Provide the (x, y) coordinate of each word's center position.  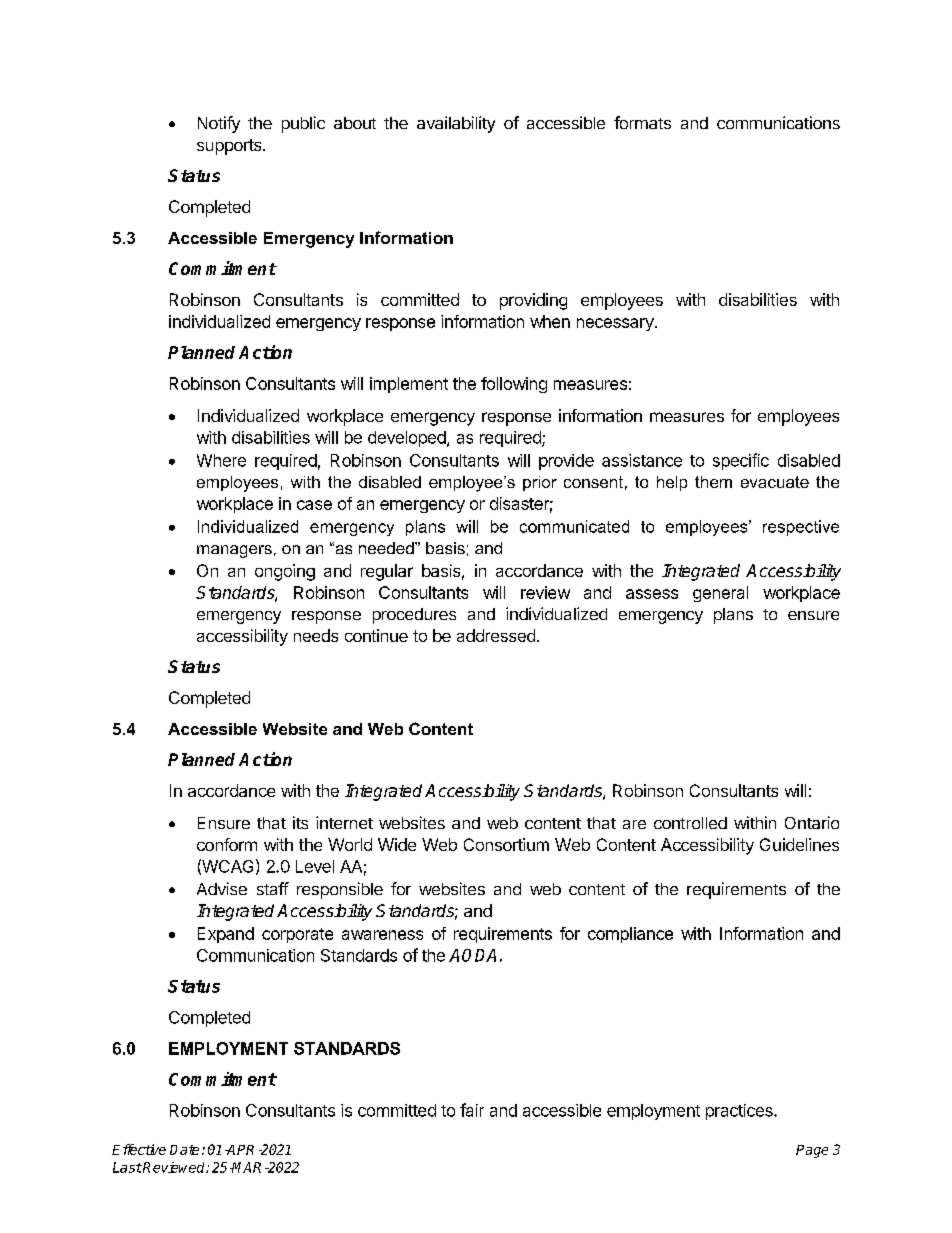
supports (230, 147)
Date (184, 1150)
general (720, 594)
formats (642, 122)
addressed (496, 635)
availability (456, 124)
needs (316, 635)
